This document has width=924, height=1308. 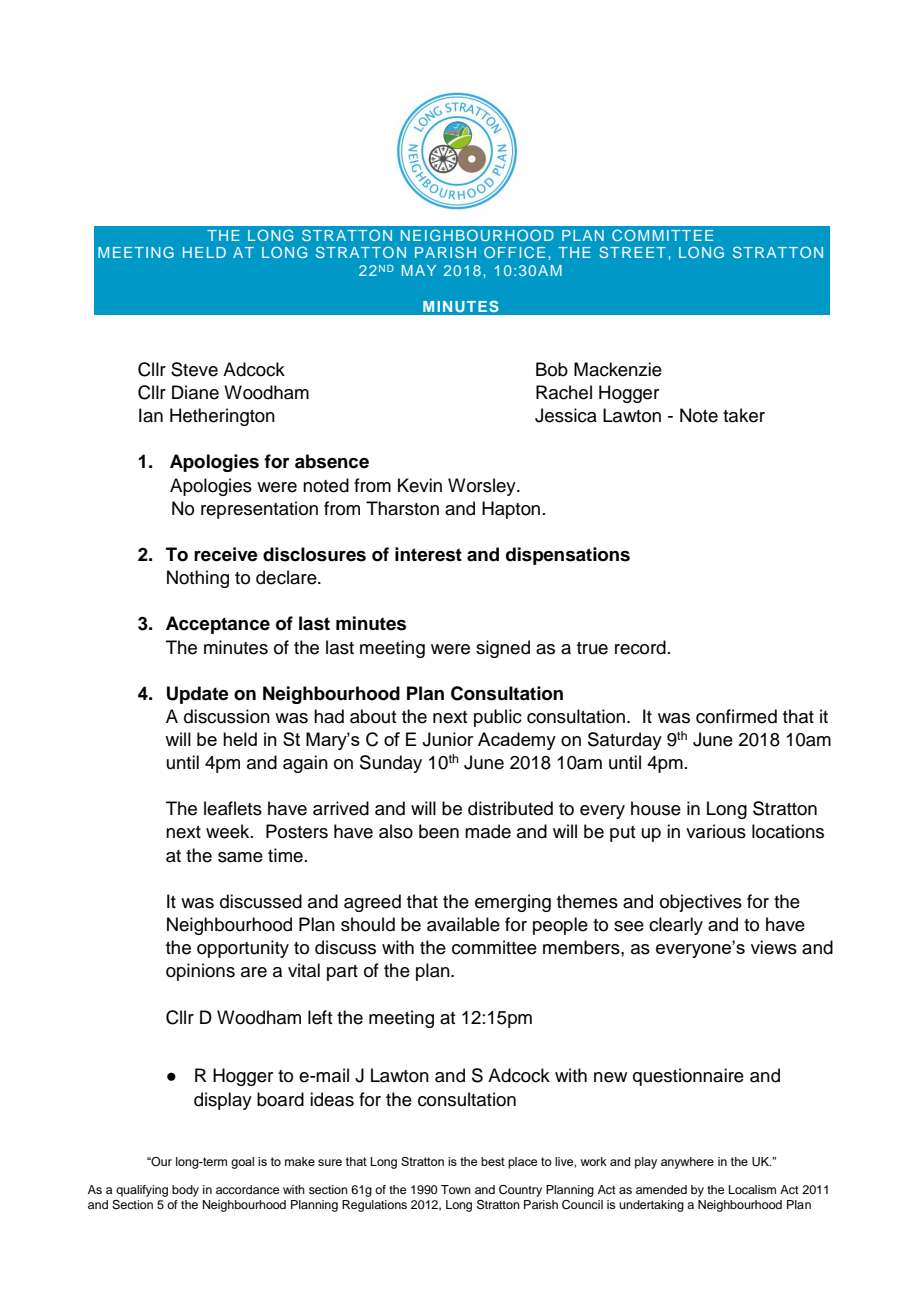 I want to click on goal, so click(x=242, y=1163).
